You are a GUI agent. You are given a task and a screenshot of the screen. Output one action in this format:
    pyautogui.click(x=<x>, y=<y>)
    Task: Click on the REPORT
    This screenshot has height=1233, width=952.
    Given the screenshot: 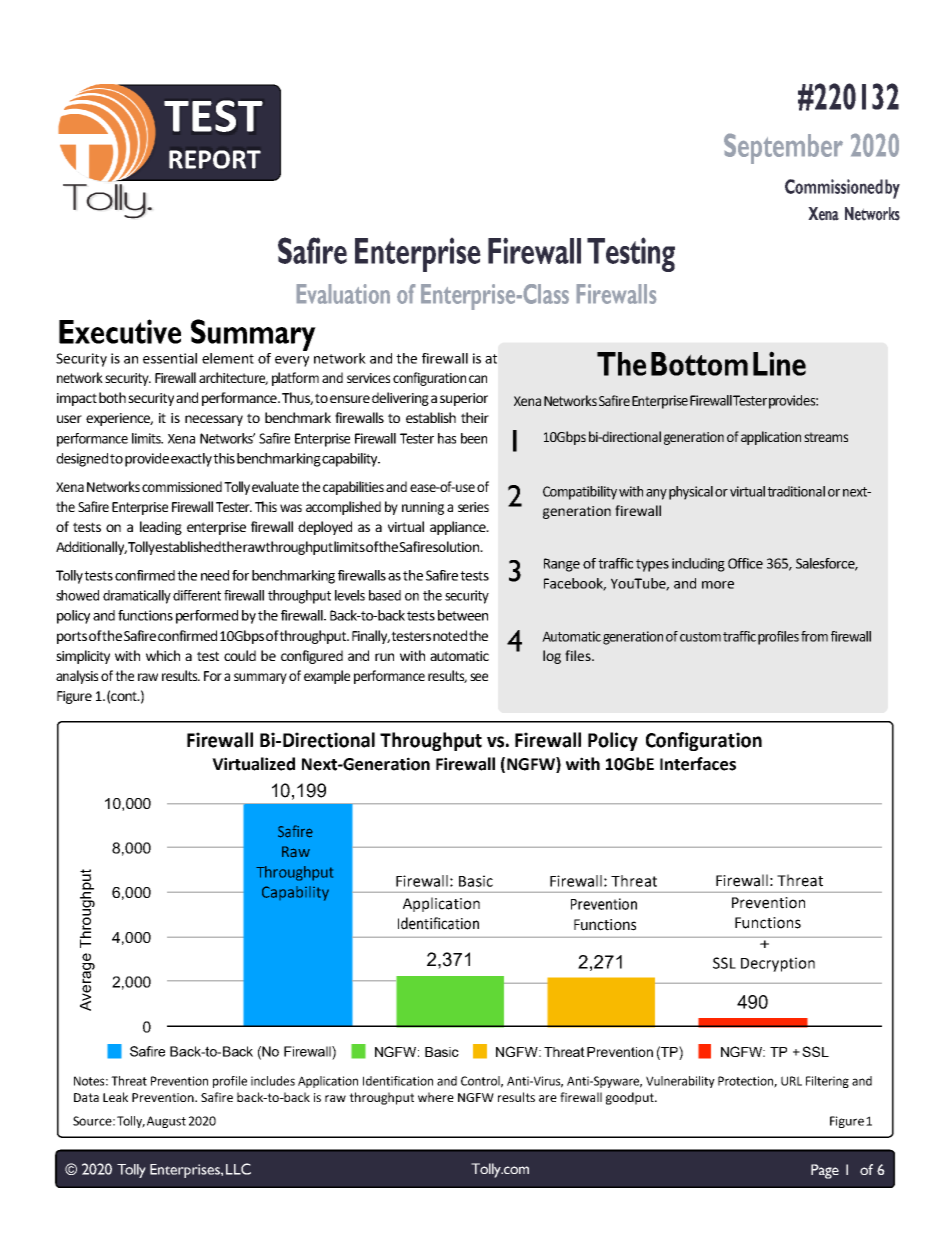 What is the action you would take?
    pyautogui.click(x=215, y=159)
